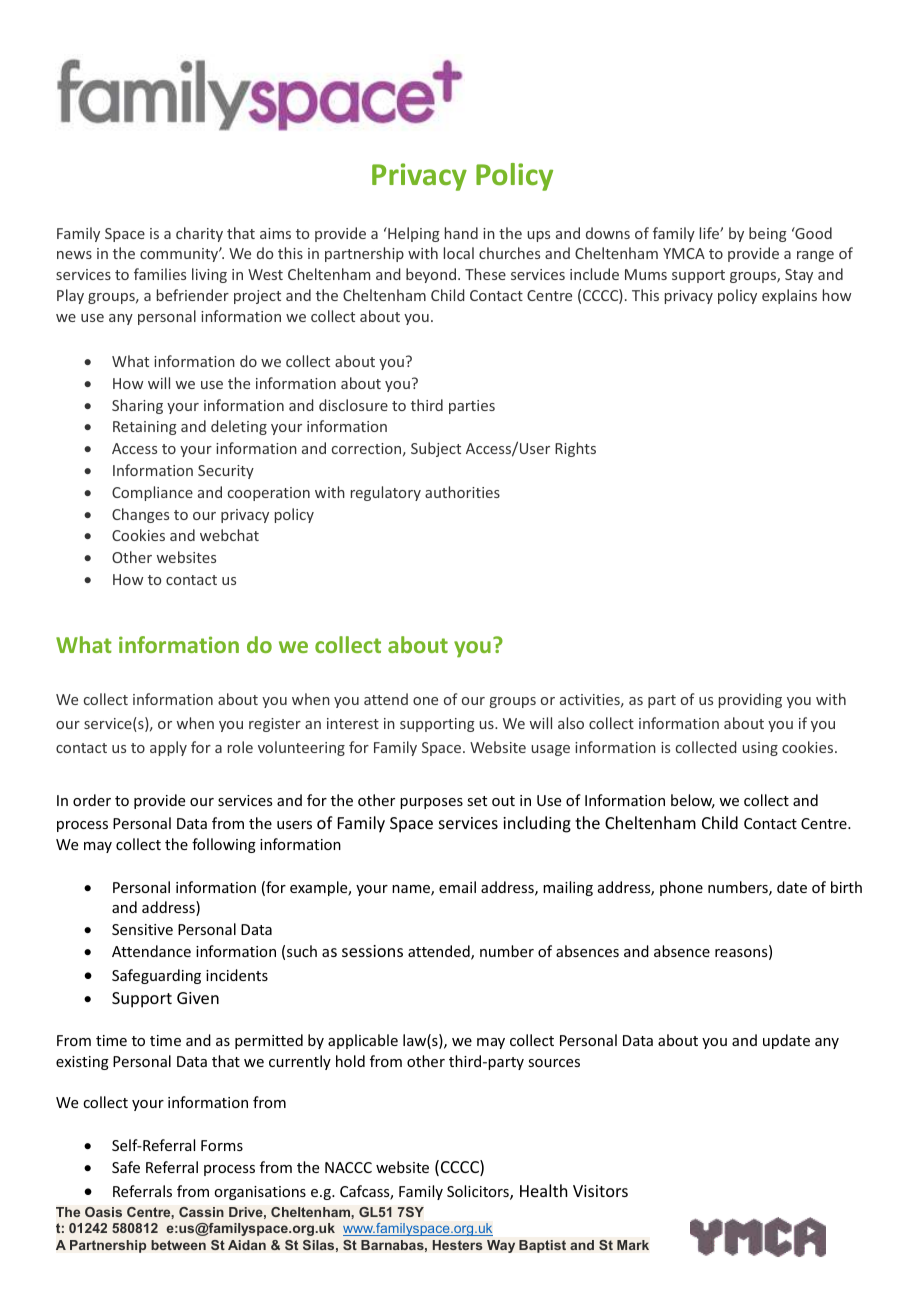  Describe the element at coordinates (462, 492) in the screenshot. I see `authorities` at that location.
